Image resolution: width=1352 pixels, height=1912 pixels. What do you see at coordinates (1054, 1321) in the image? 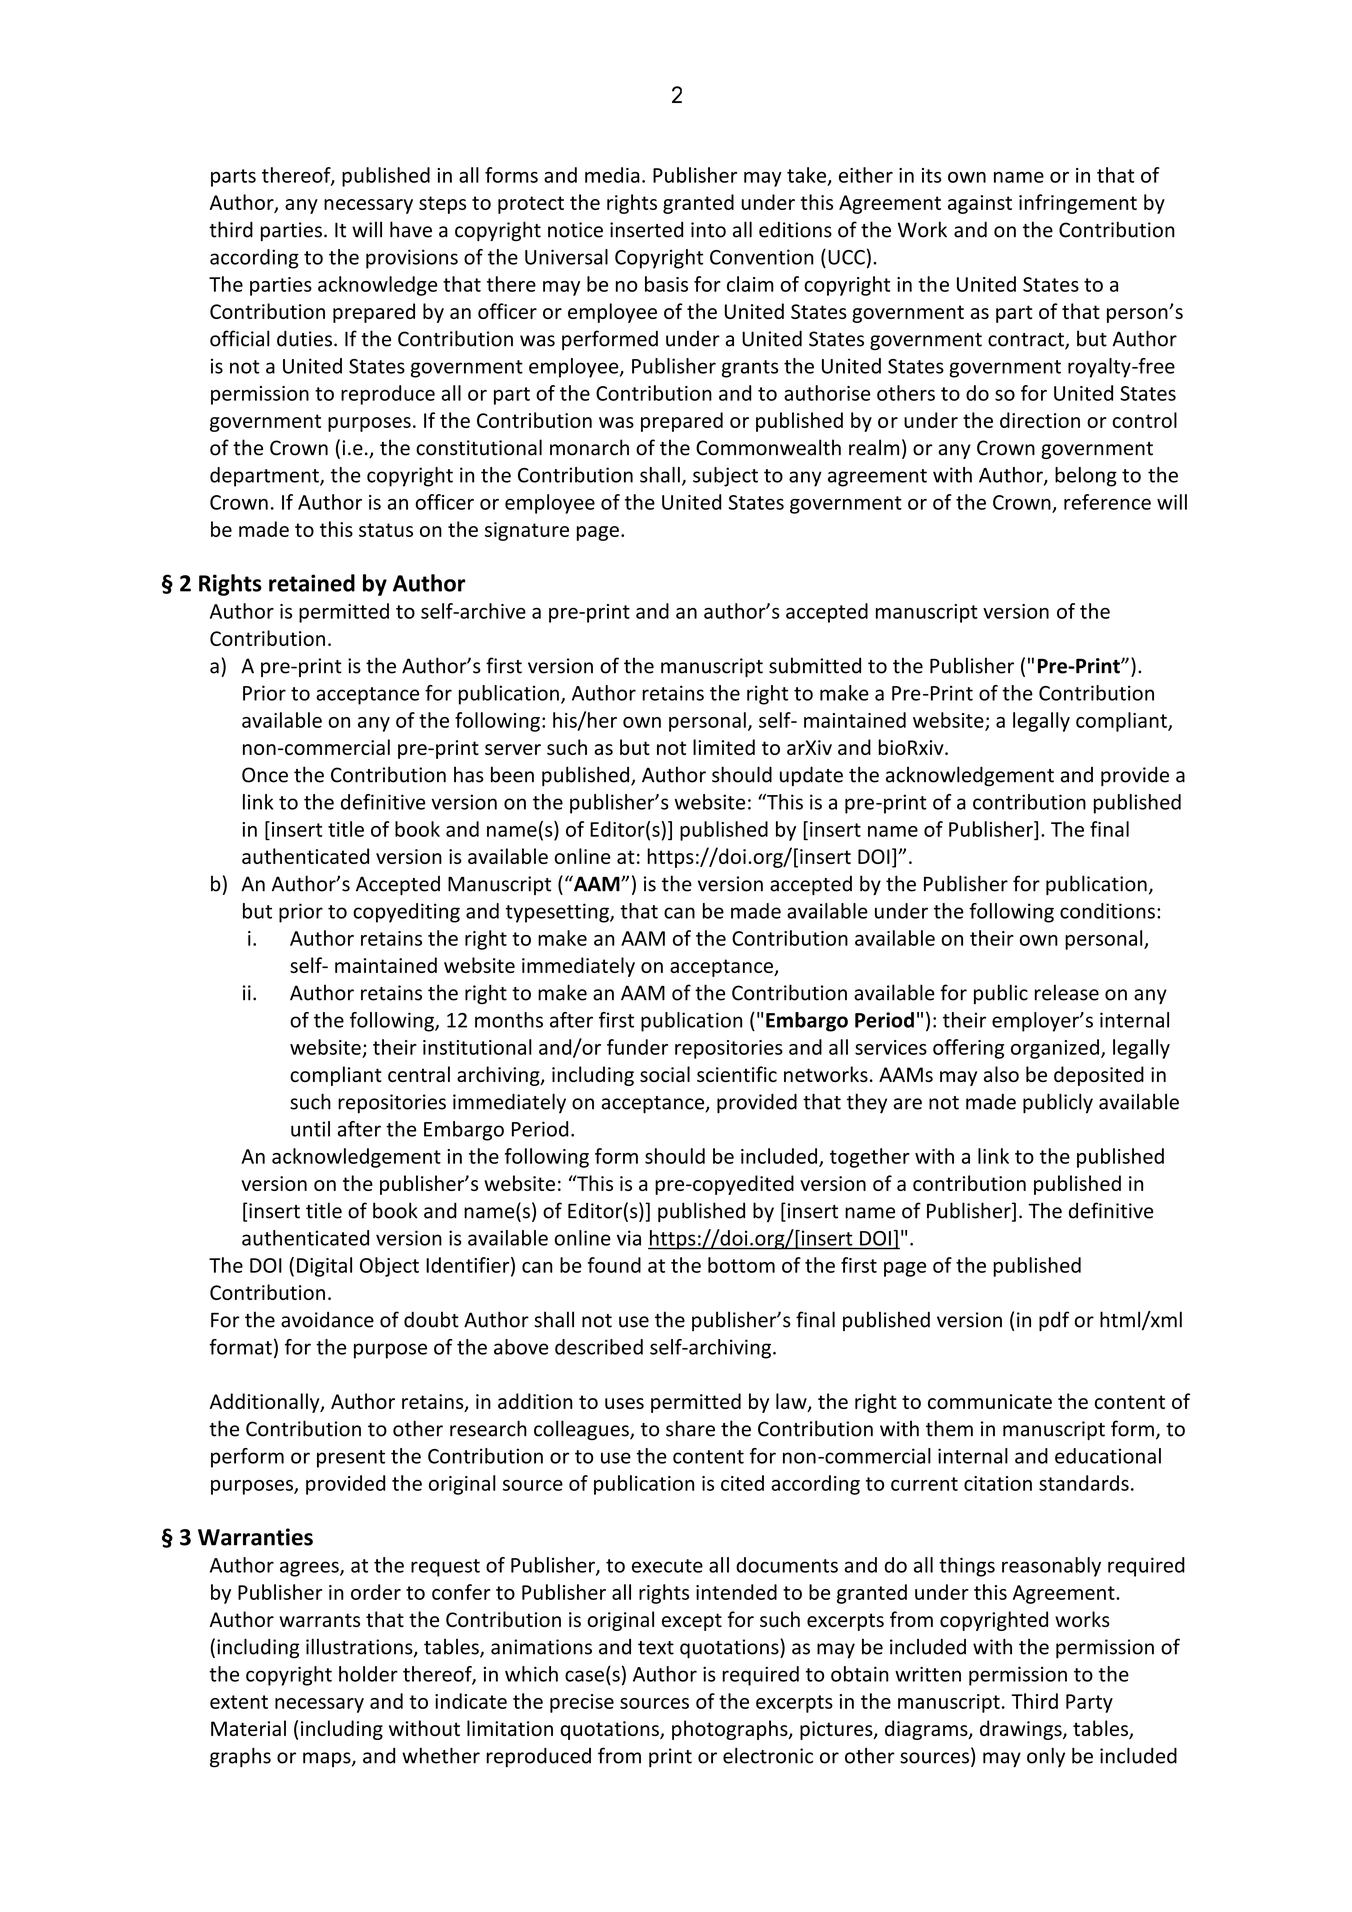
I see `pdf` at bounding box center [1054, 1321].
